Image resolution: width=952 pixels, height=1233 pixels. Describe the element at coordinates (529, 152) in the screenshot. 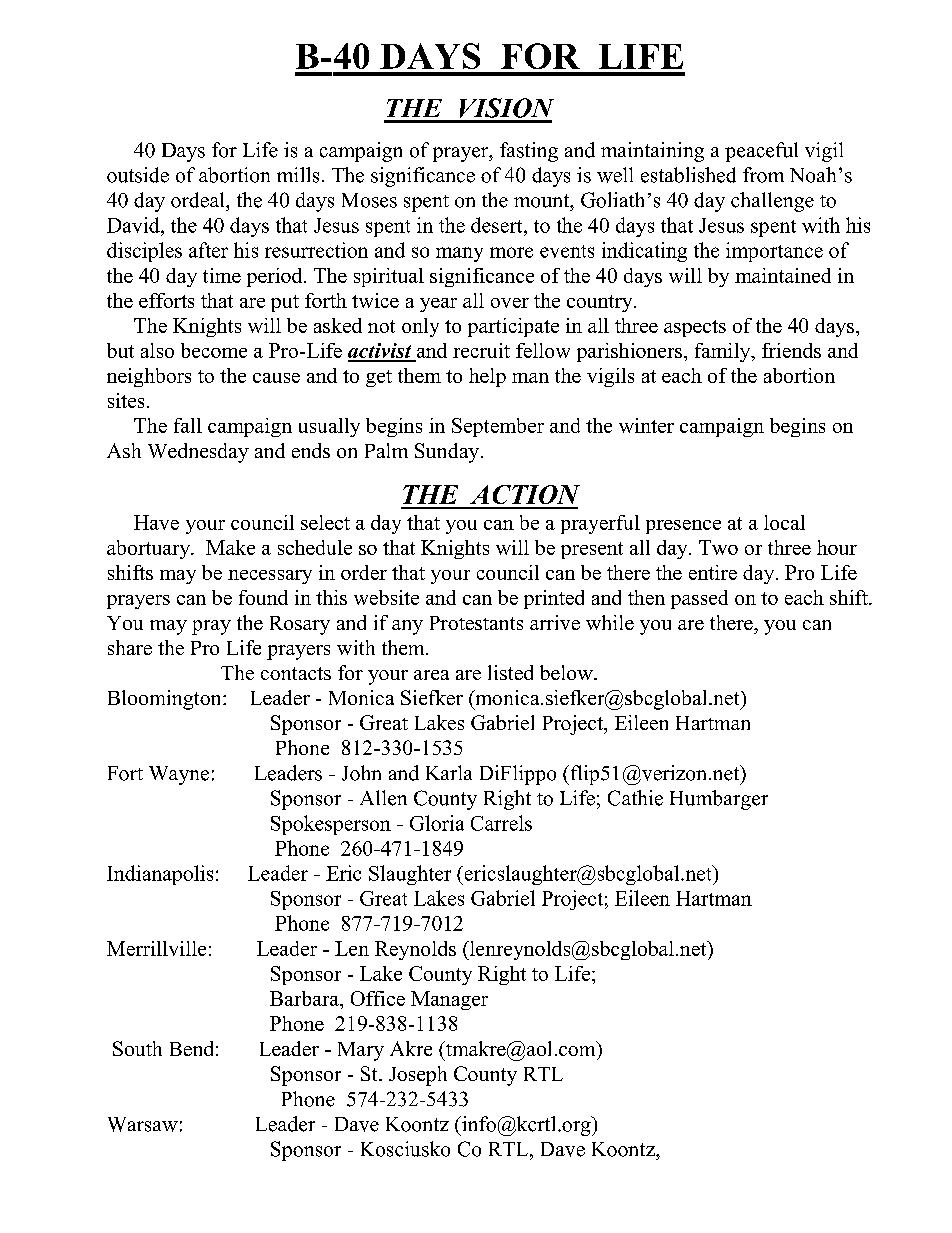

I see `fasting` at that location.
